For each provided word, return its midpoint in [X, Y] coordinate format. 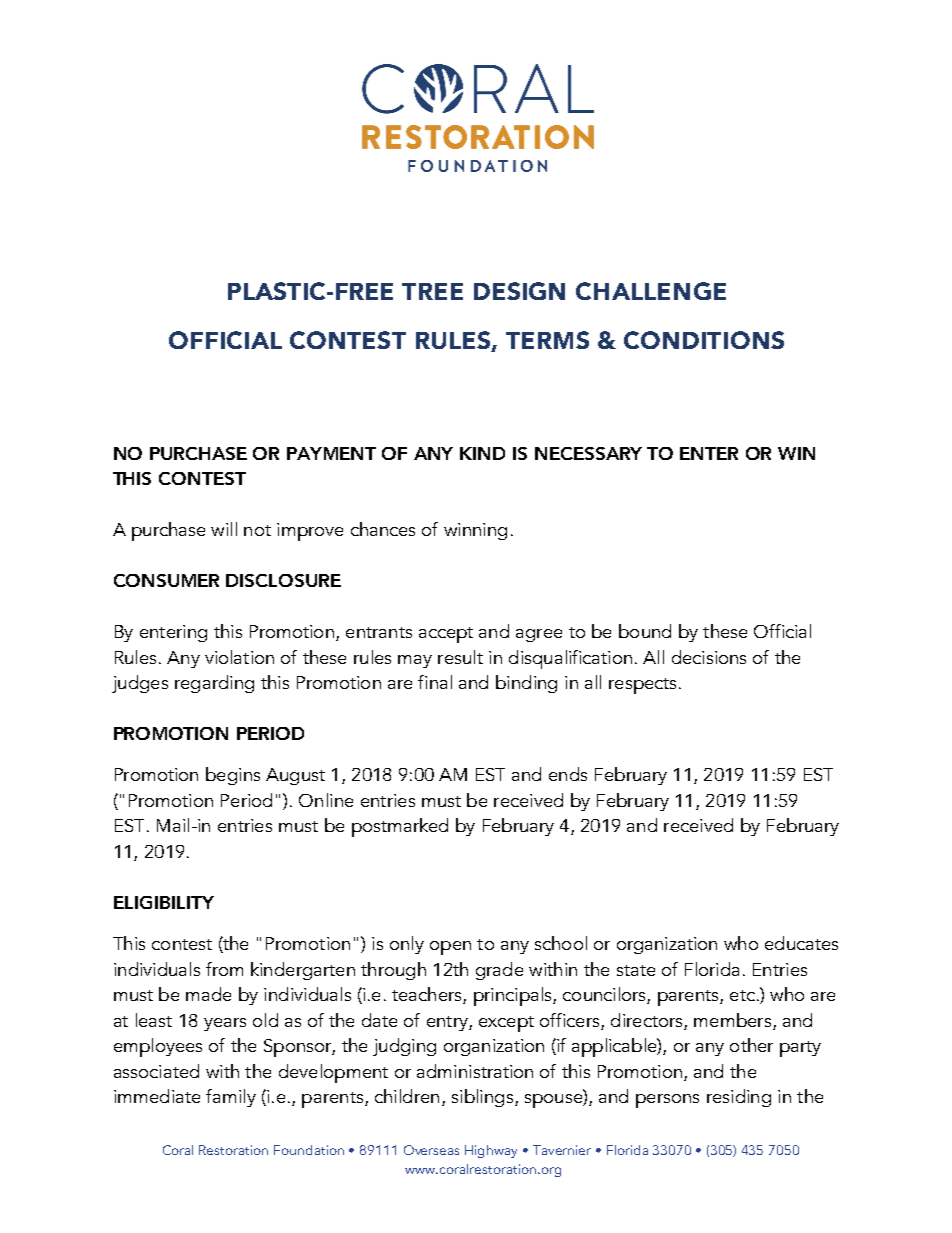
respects [642, 686]
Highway [491, 1151]
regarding [214, 684]
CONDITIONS [704, 340]
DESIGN [519, 291]
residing [739, 1098]
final [435, 682]
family [231, 1098]
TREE [432, 291]
